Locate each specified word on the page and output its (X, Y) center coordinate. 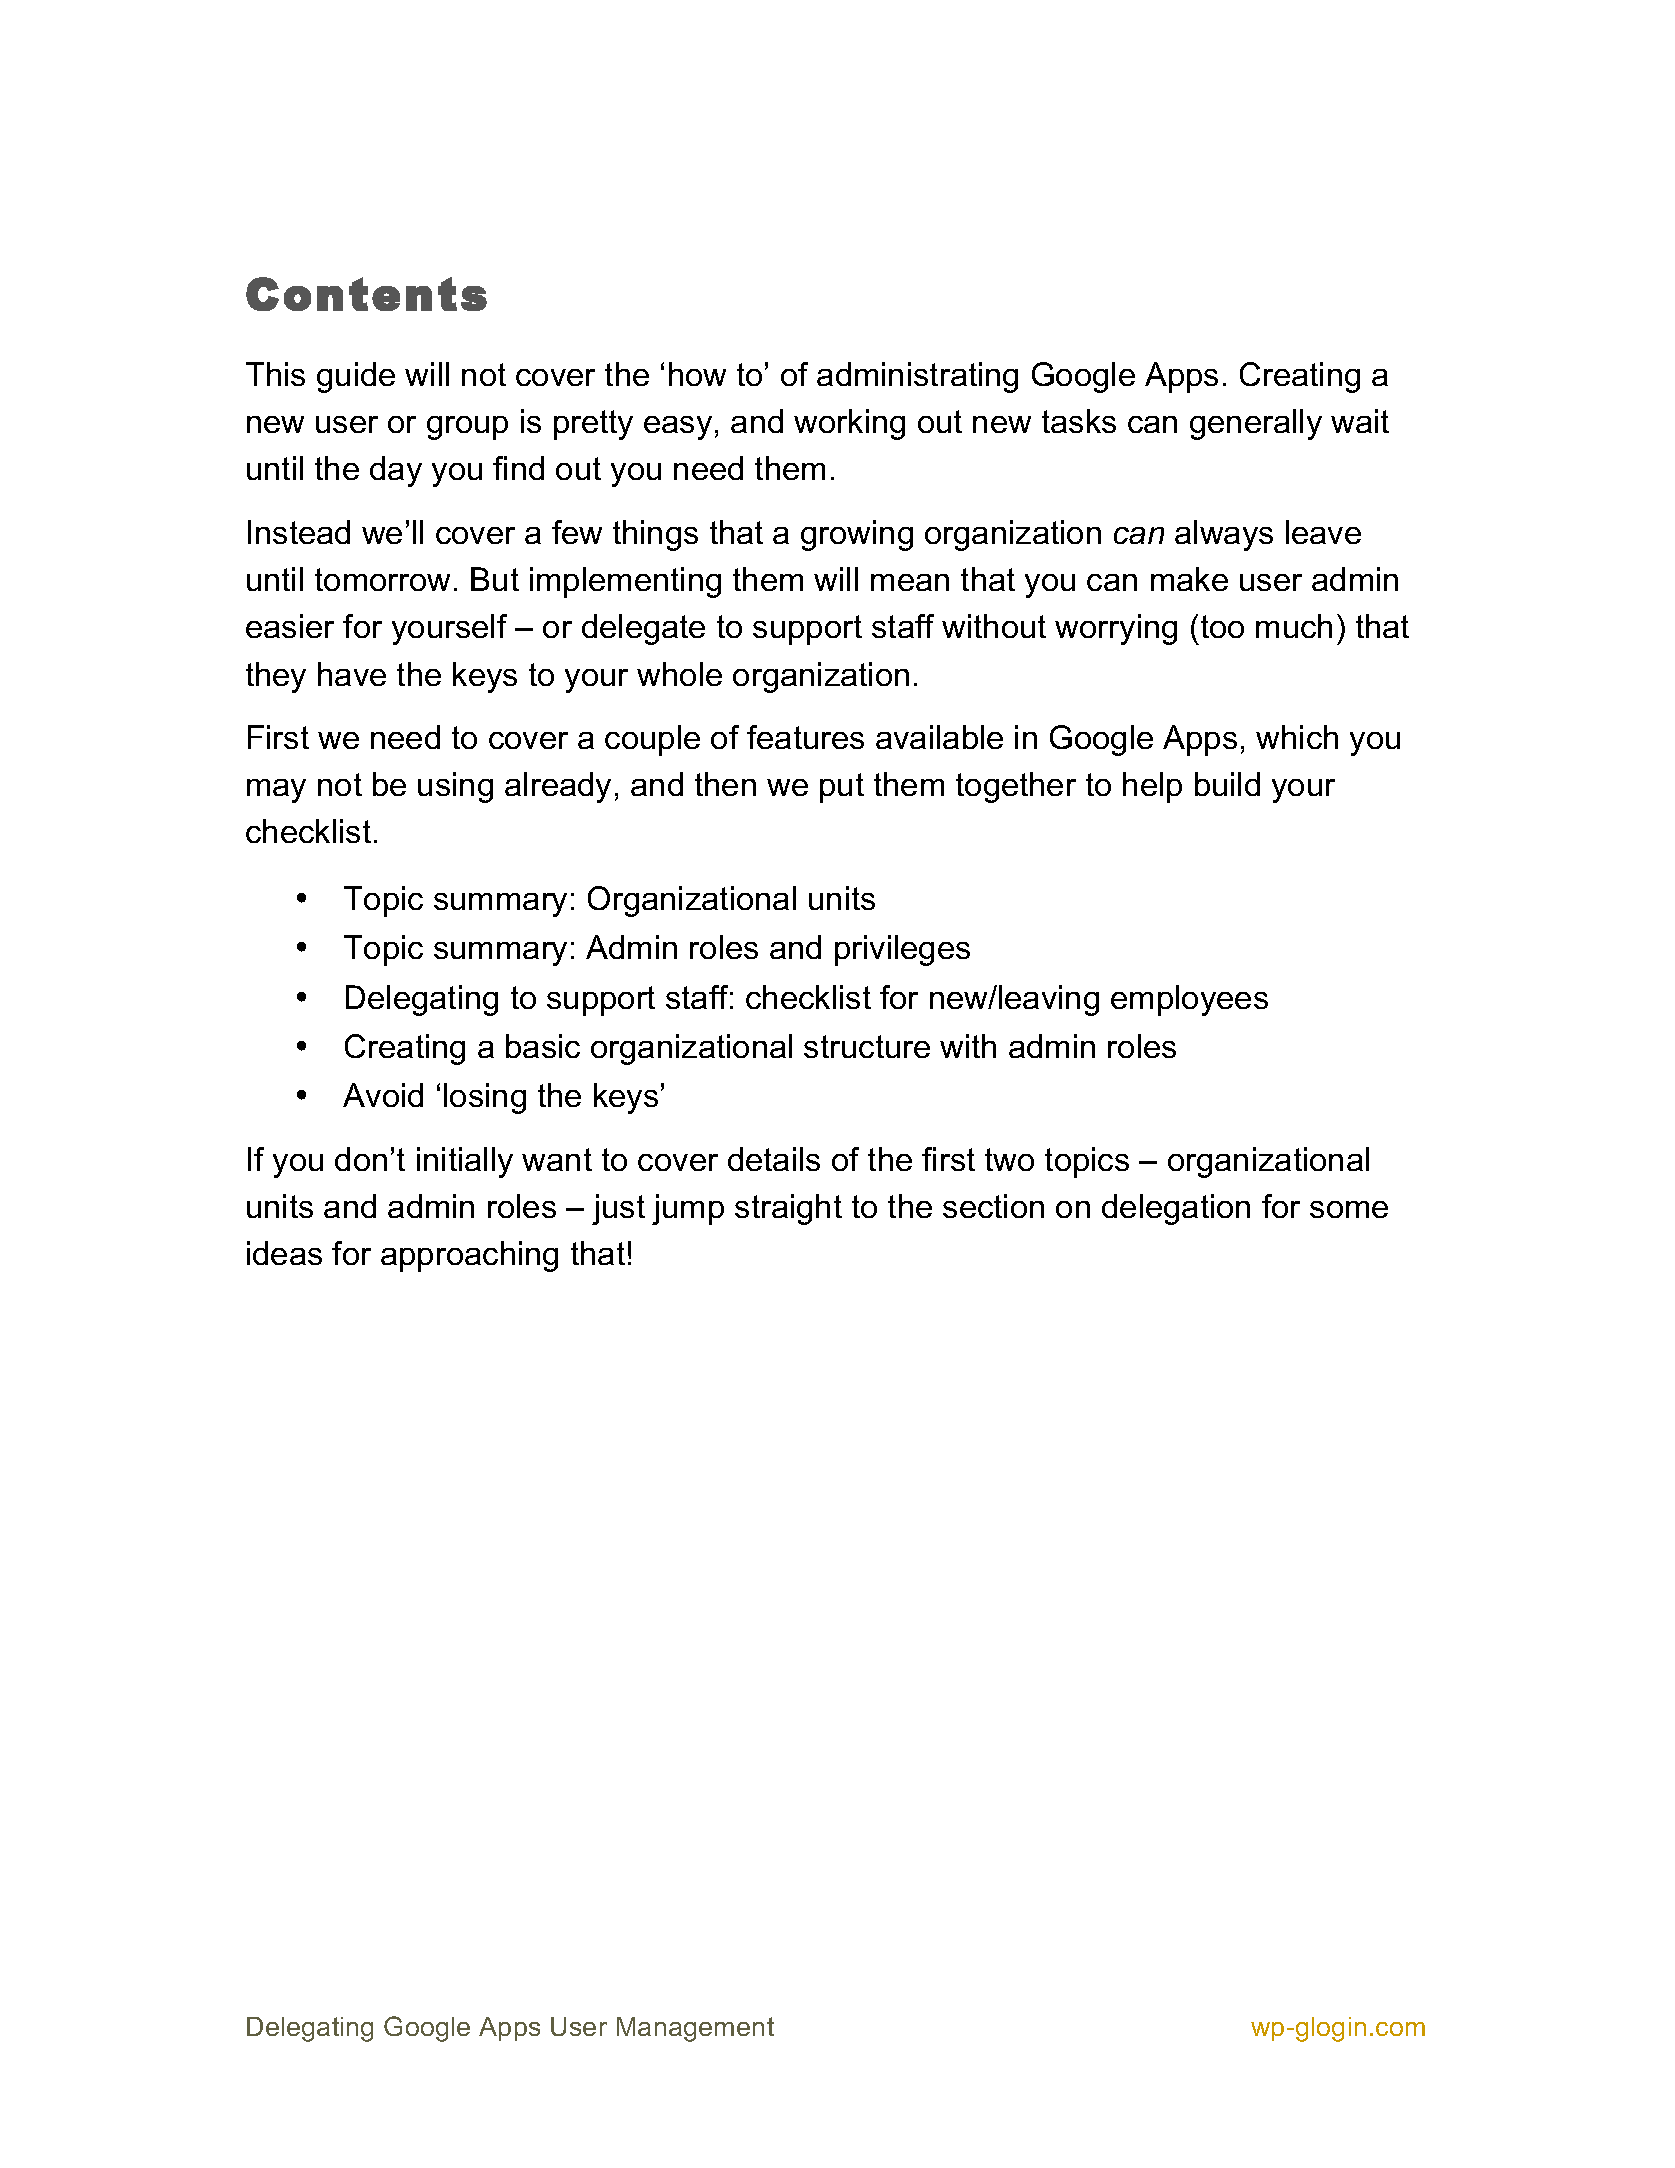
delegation (1176, 1209)
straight (788, 1209)
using (455, 787)
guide (356, 377)
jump (688, 1209)
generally (1256, 424)
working (849, 424)
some (1349, 1209)
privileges (902, 950)
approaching (469, 1256)
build (1227, 784)
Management (695, 2029)
